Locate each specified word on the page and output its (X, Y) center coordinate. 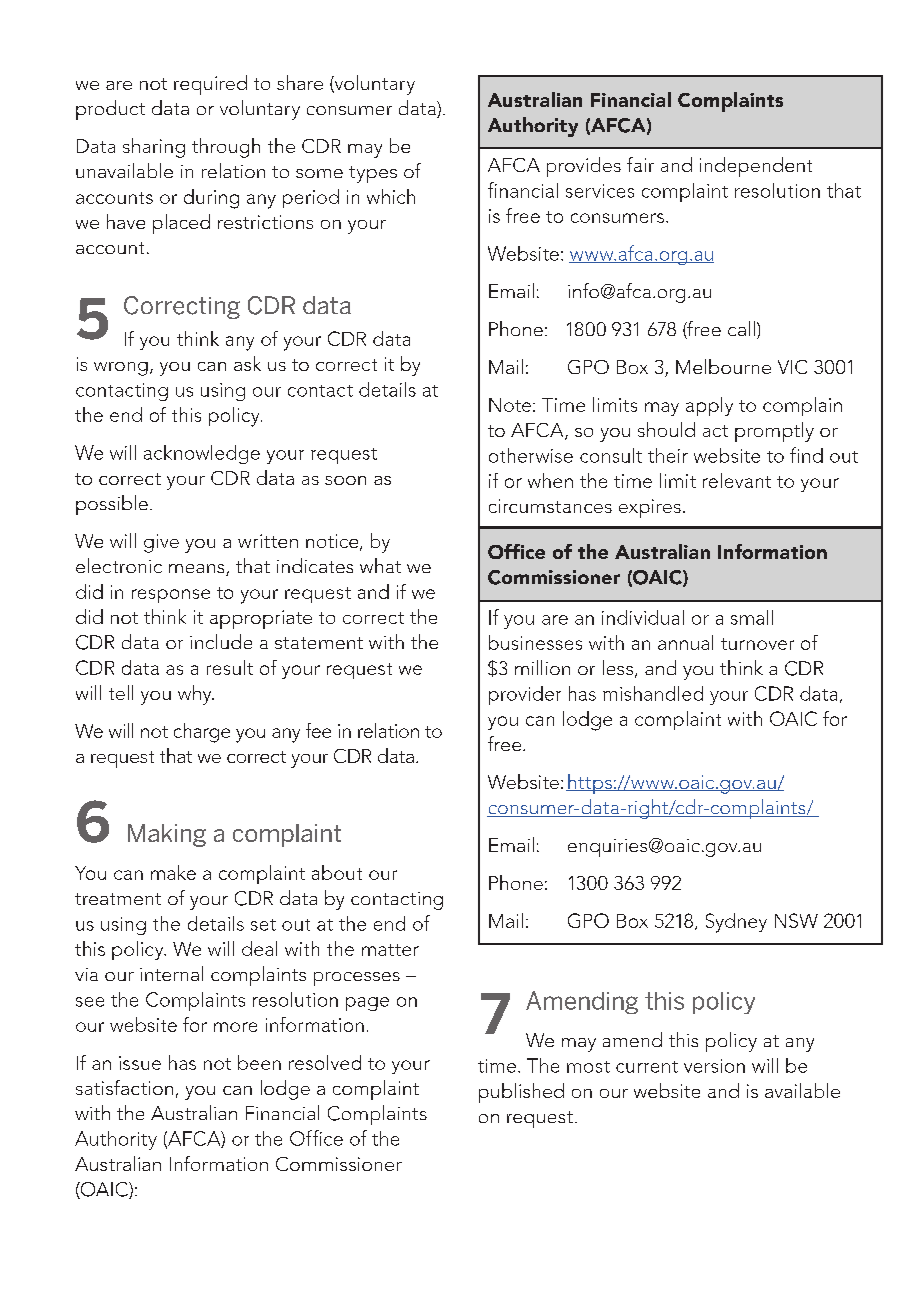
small (752, 617)
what (380, 565)
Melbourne (723, 366)
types (373, 174)
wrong (121, 369)
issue (140, 1063)
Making (167, 835)
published (521, 1093)
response (171, 596)
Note (510, 405)
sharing (154, 148)
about (337, 872)
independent (756, 167)
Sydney (736, 923)
